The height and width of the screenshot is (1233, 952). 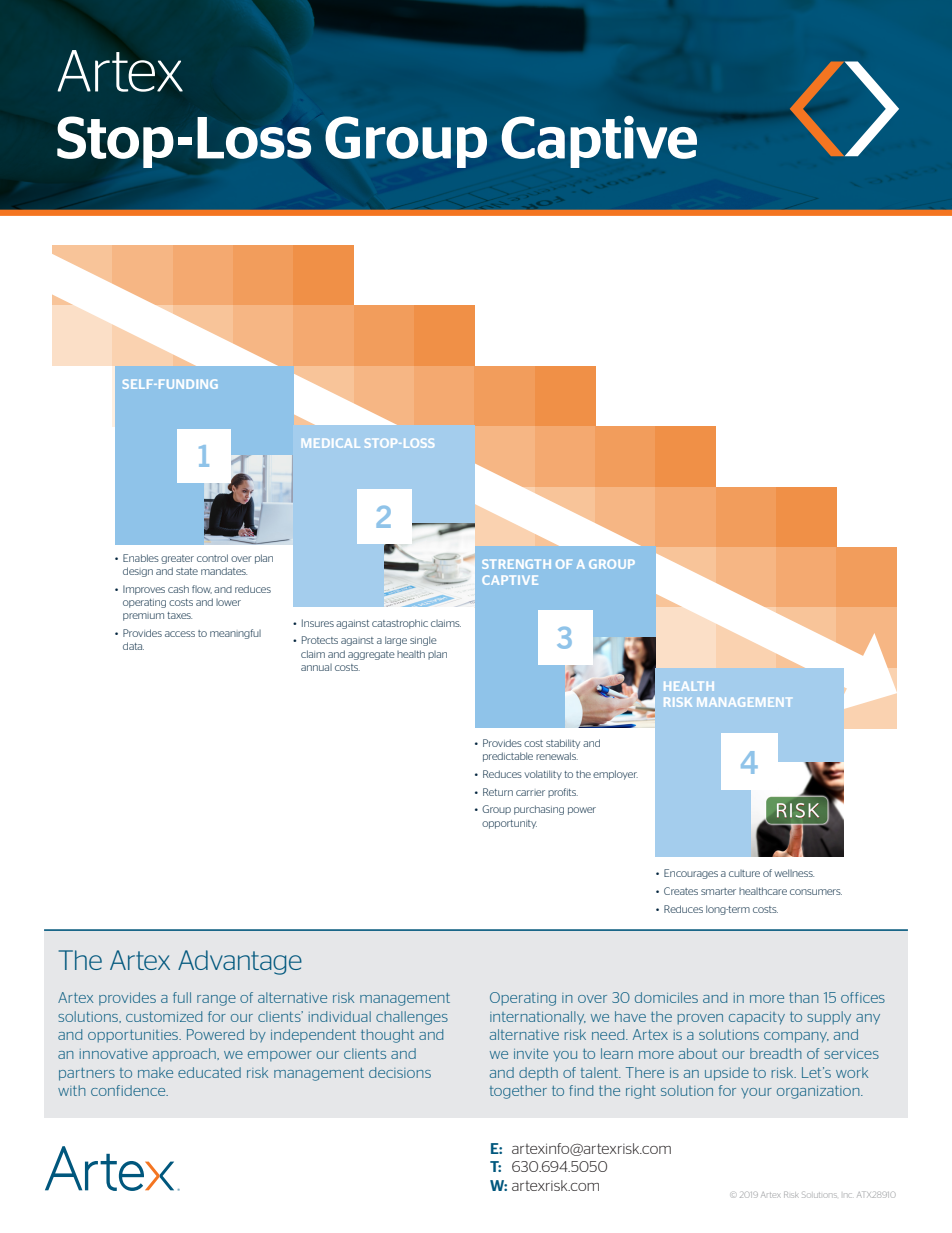 I want to click on upside, so click(x=727, y=1074).
